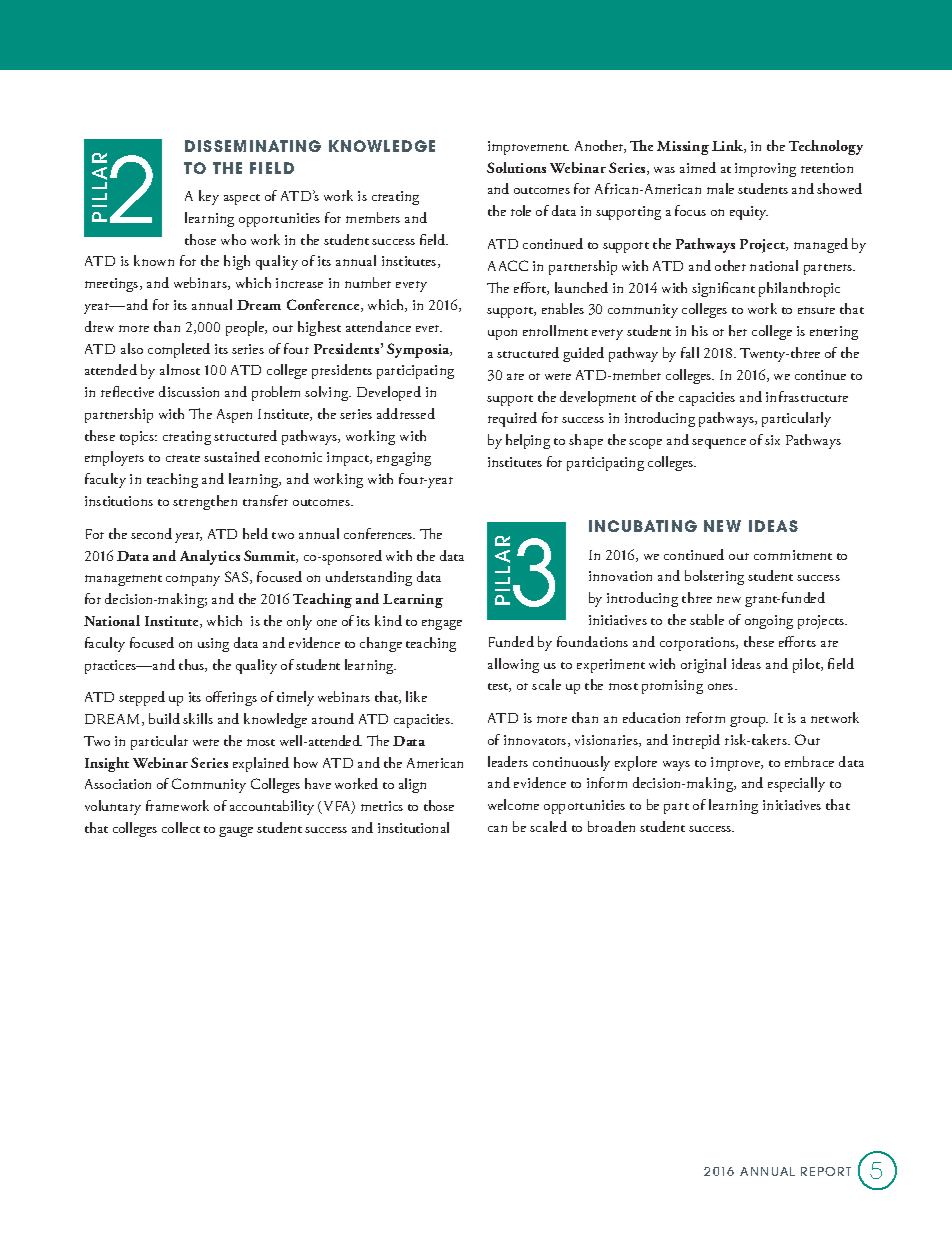 This screenshot has height=1233, width=952. I want to click on improving, so click(765, 170).
